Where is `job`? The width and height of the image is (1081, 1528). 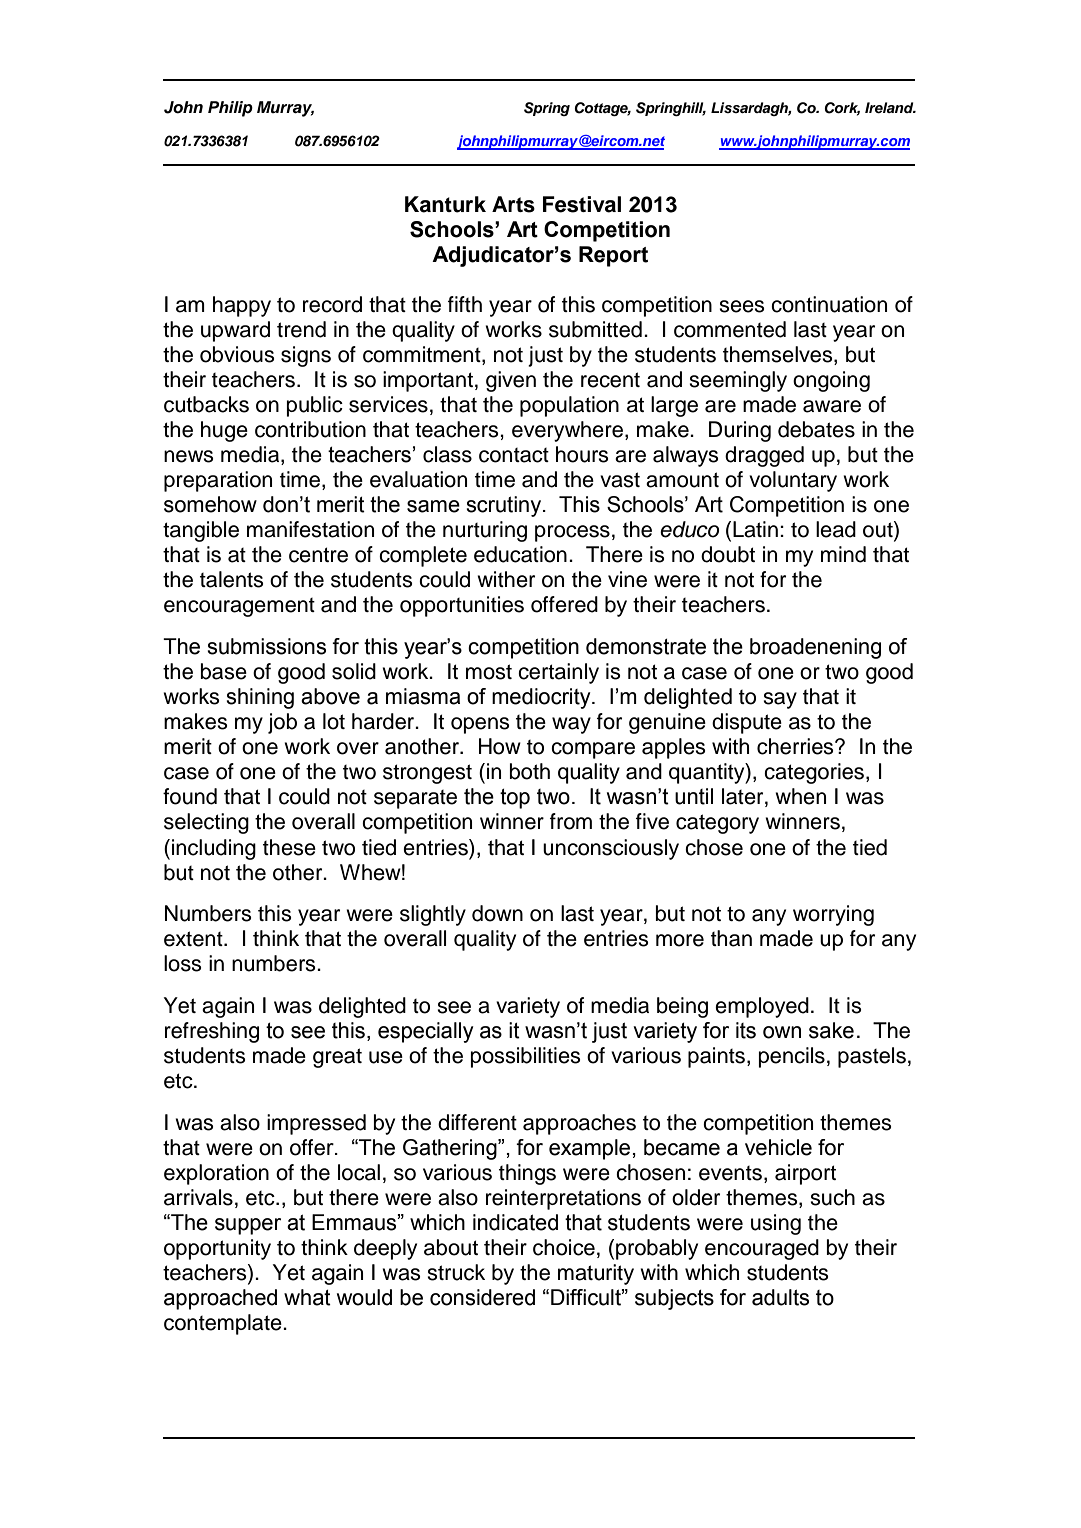
job is located at coordinates (282, 723).
